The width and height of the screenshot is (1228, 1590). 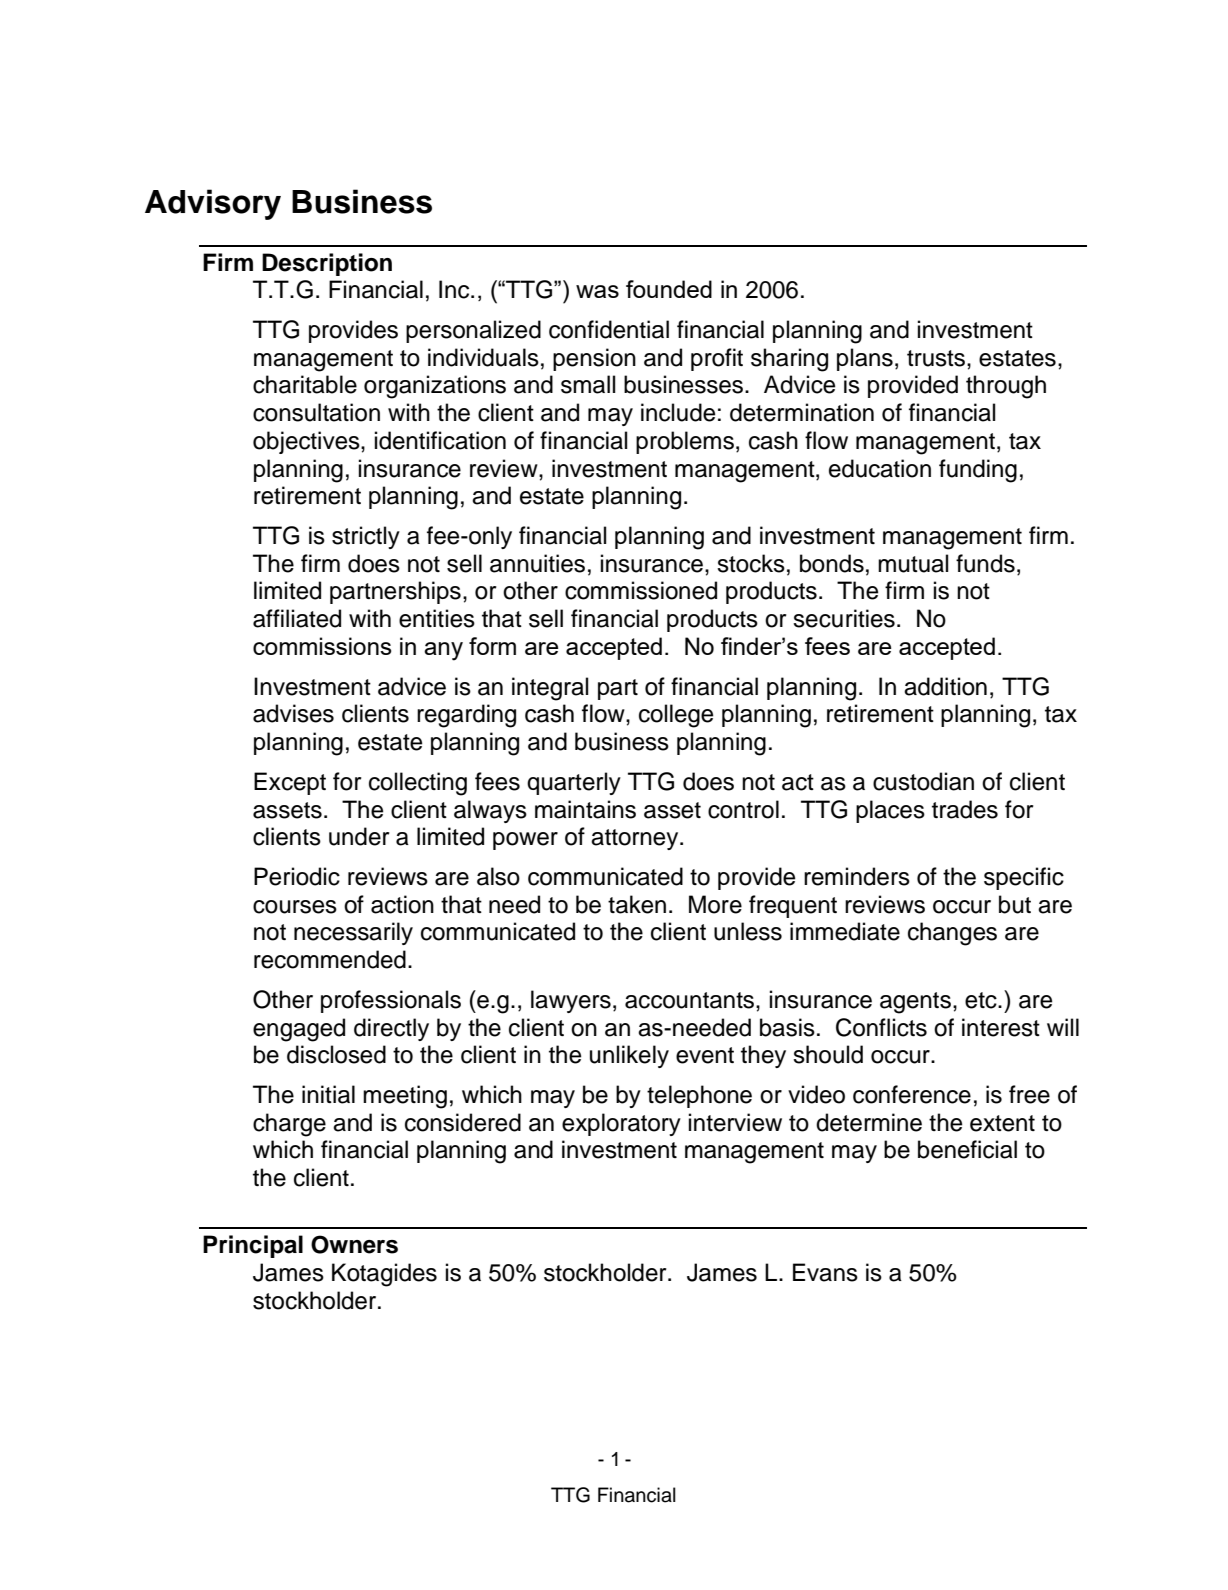 I want to click on Owners, so click(x=354, y=1244).
